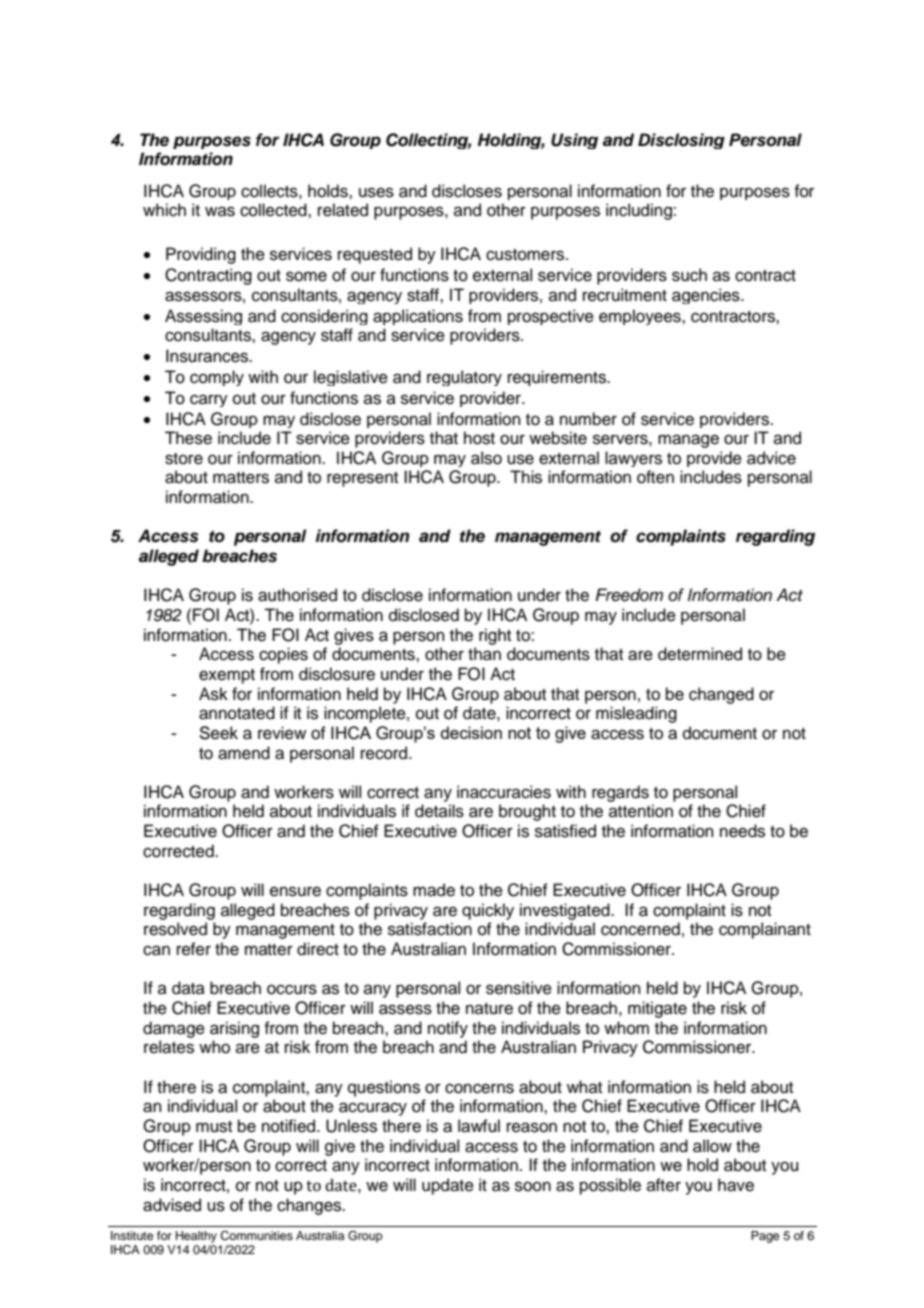  What do you see at coordinates (220, 211) in the screenshot?
I see `was` at bounding box center [220, 211].
